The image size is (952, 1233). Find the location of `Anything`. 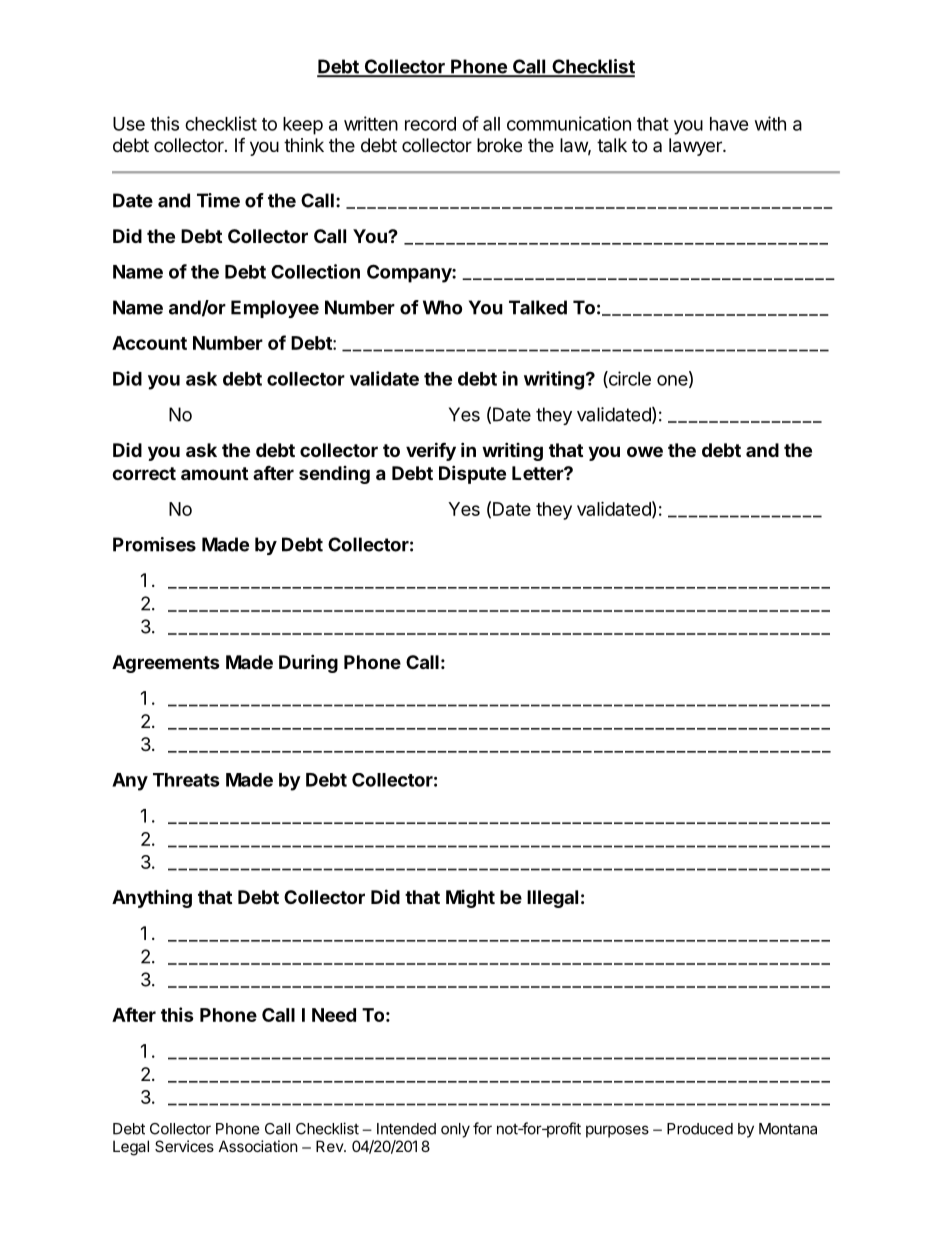

Anything is located at coordinates (152, 898).
